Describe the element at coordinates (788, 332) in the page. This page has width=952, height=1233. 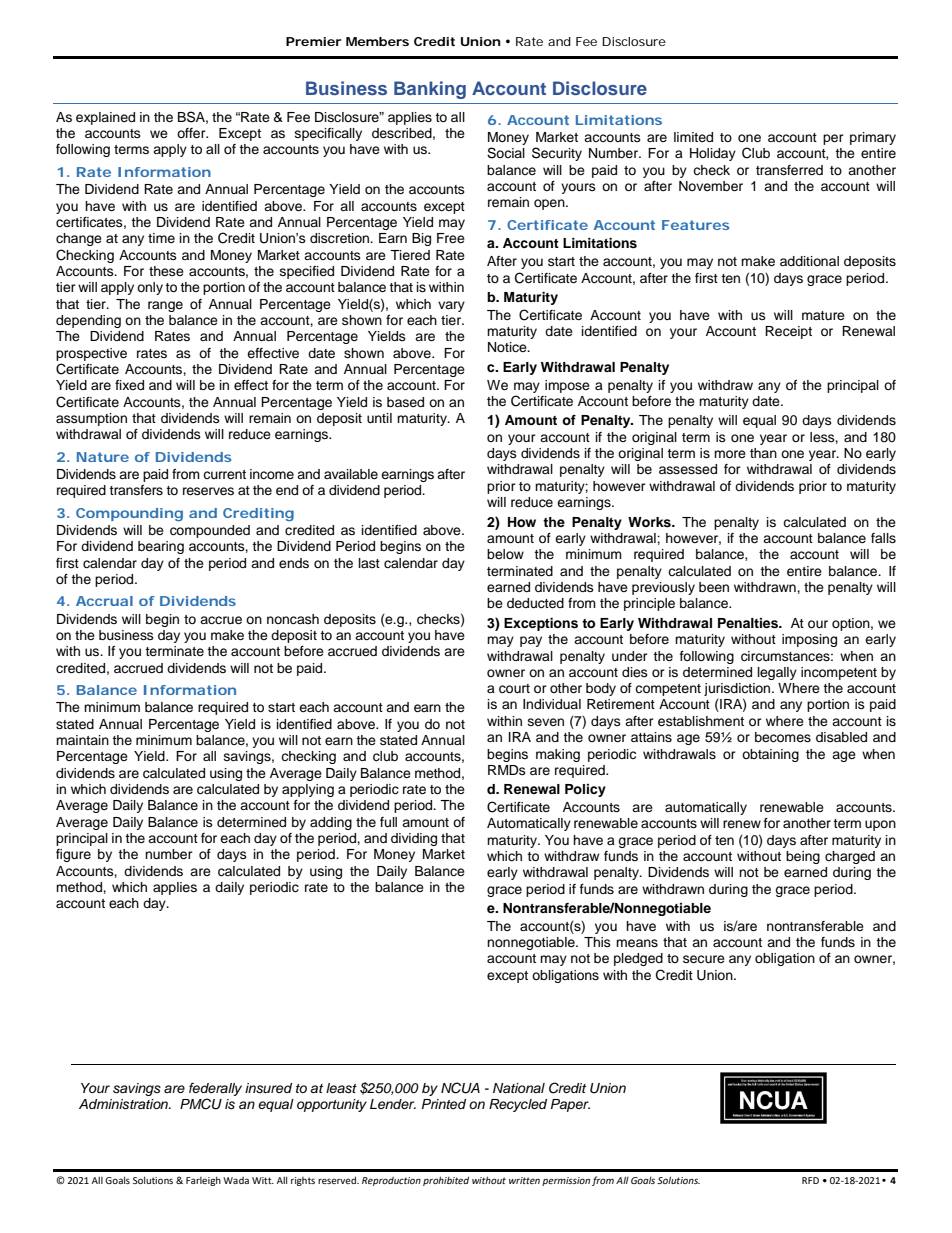
I see `Receipt` at that location.
